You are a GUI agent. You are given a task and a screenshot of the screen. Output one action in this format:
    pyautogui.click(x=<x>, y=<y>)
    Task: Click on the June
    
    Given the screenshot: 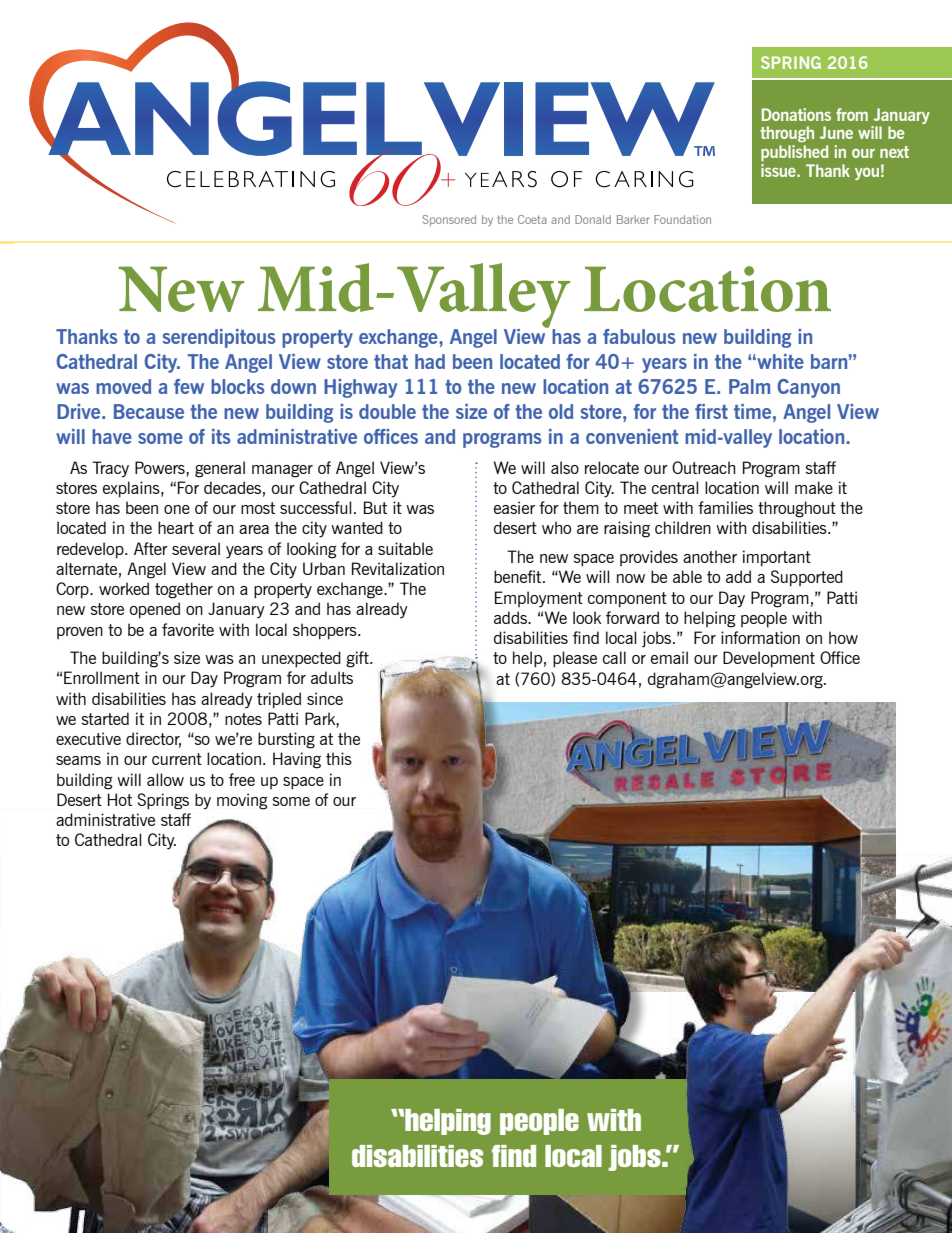 What is the action you would take?
    pyautogui.click(x=836, y=132)
